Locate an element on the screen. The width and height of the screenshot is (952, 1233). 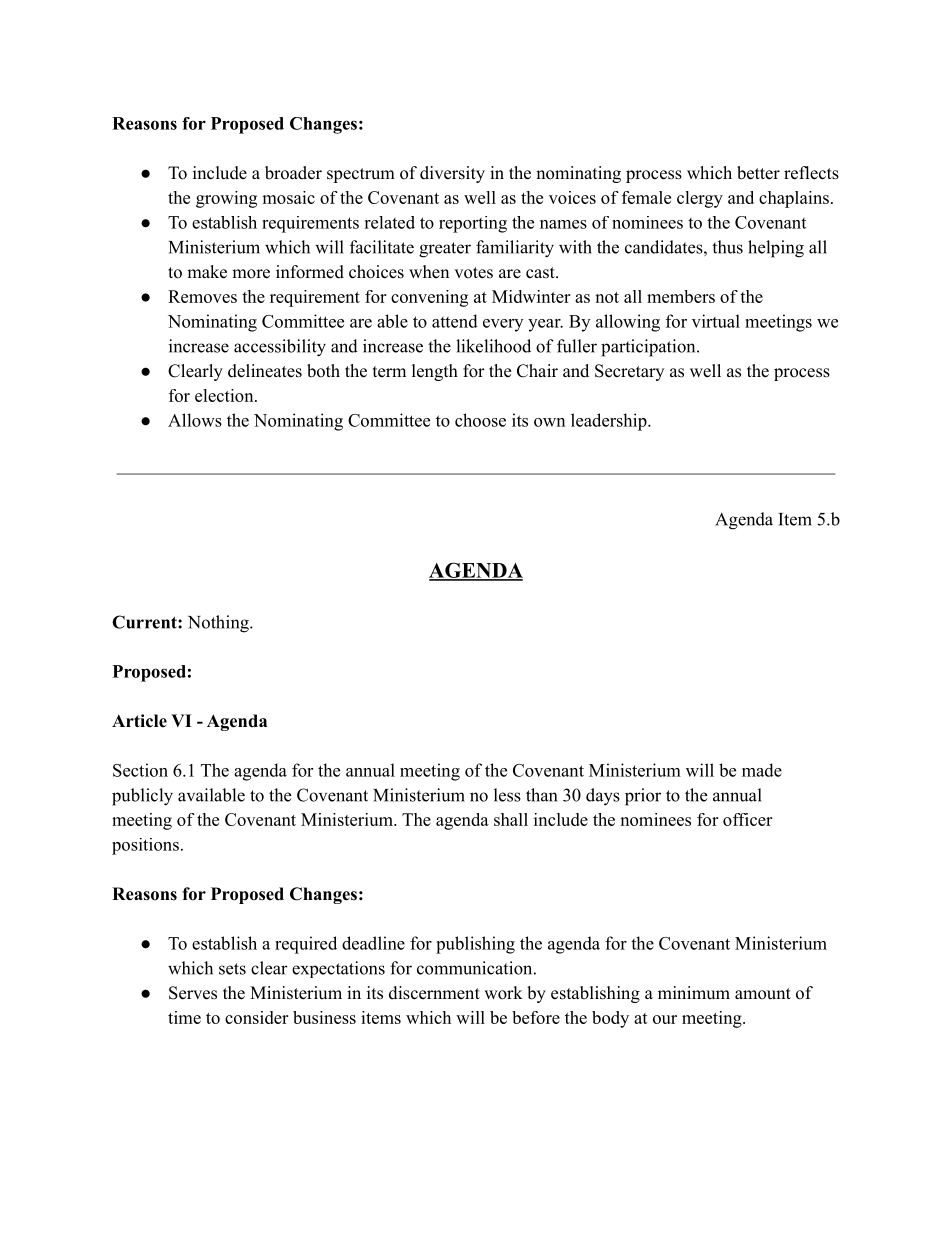
clergy is located at coordinates (700, 199).
